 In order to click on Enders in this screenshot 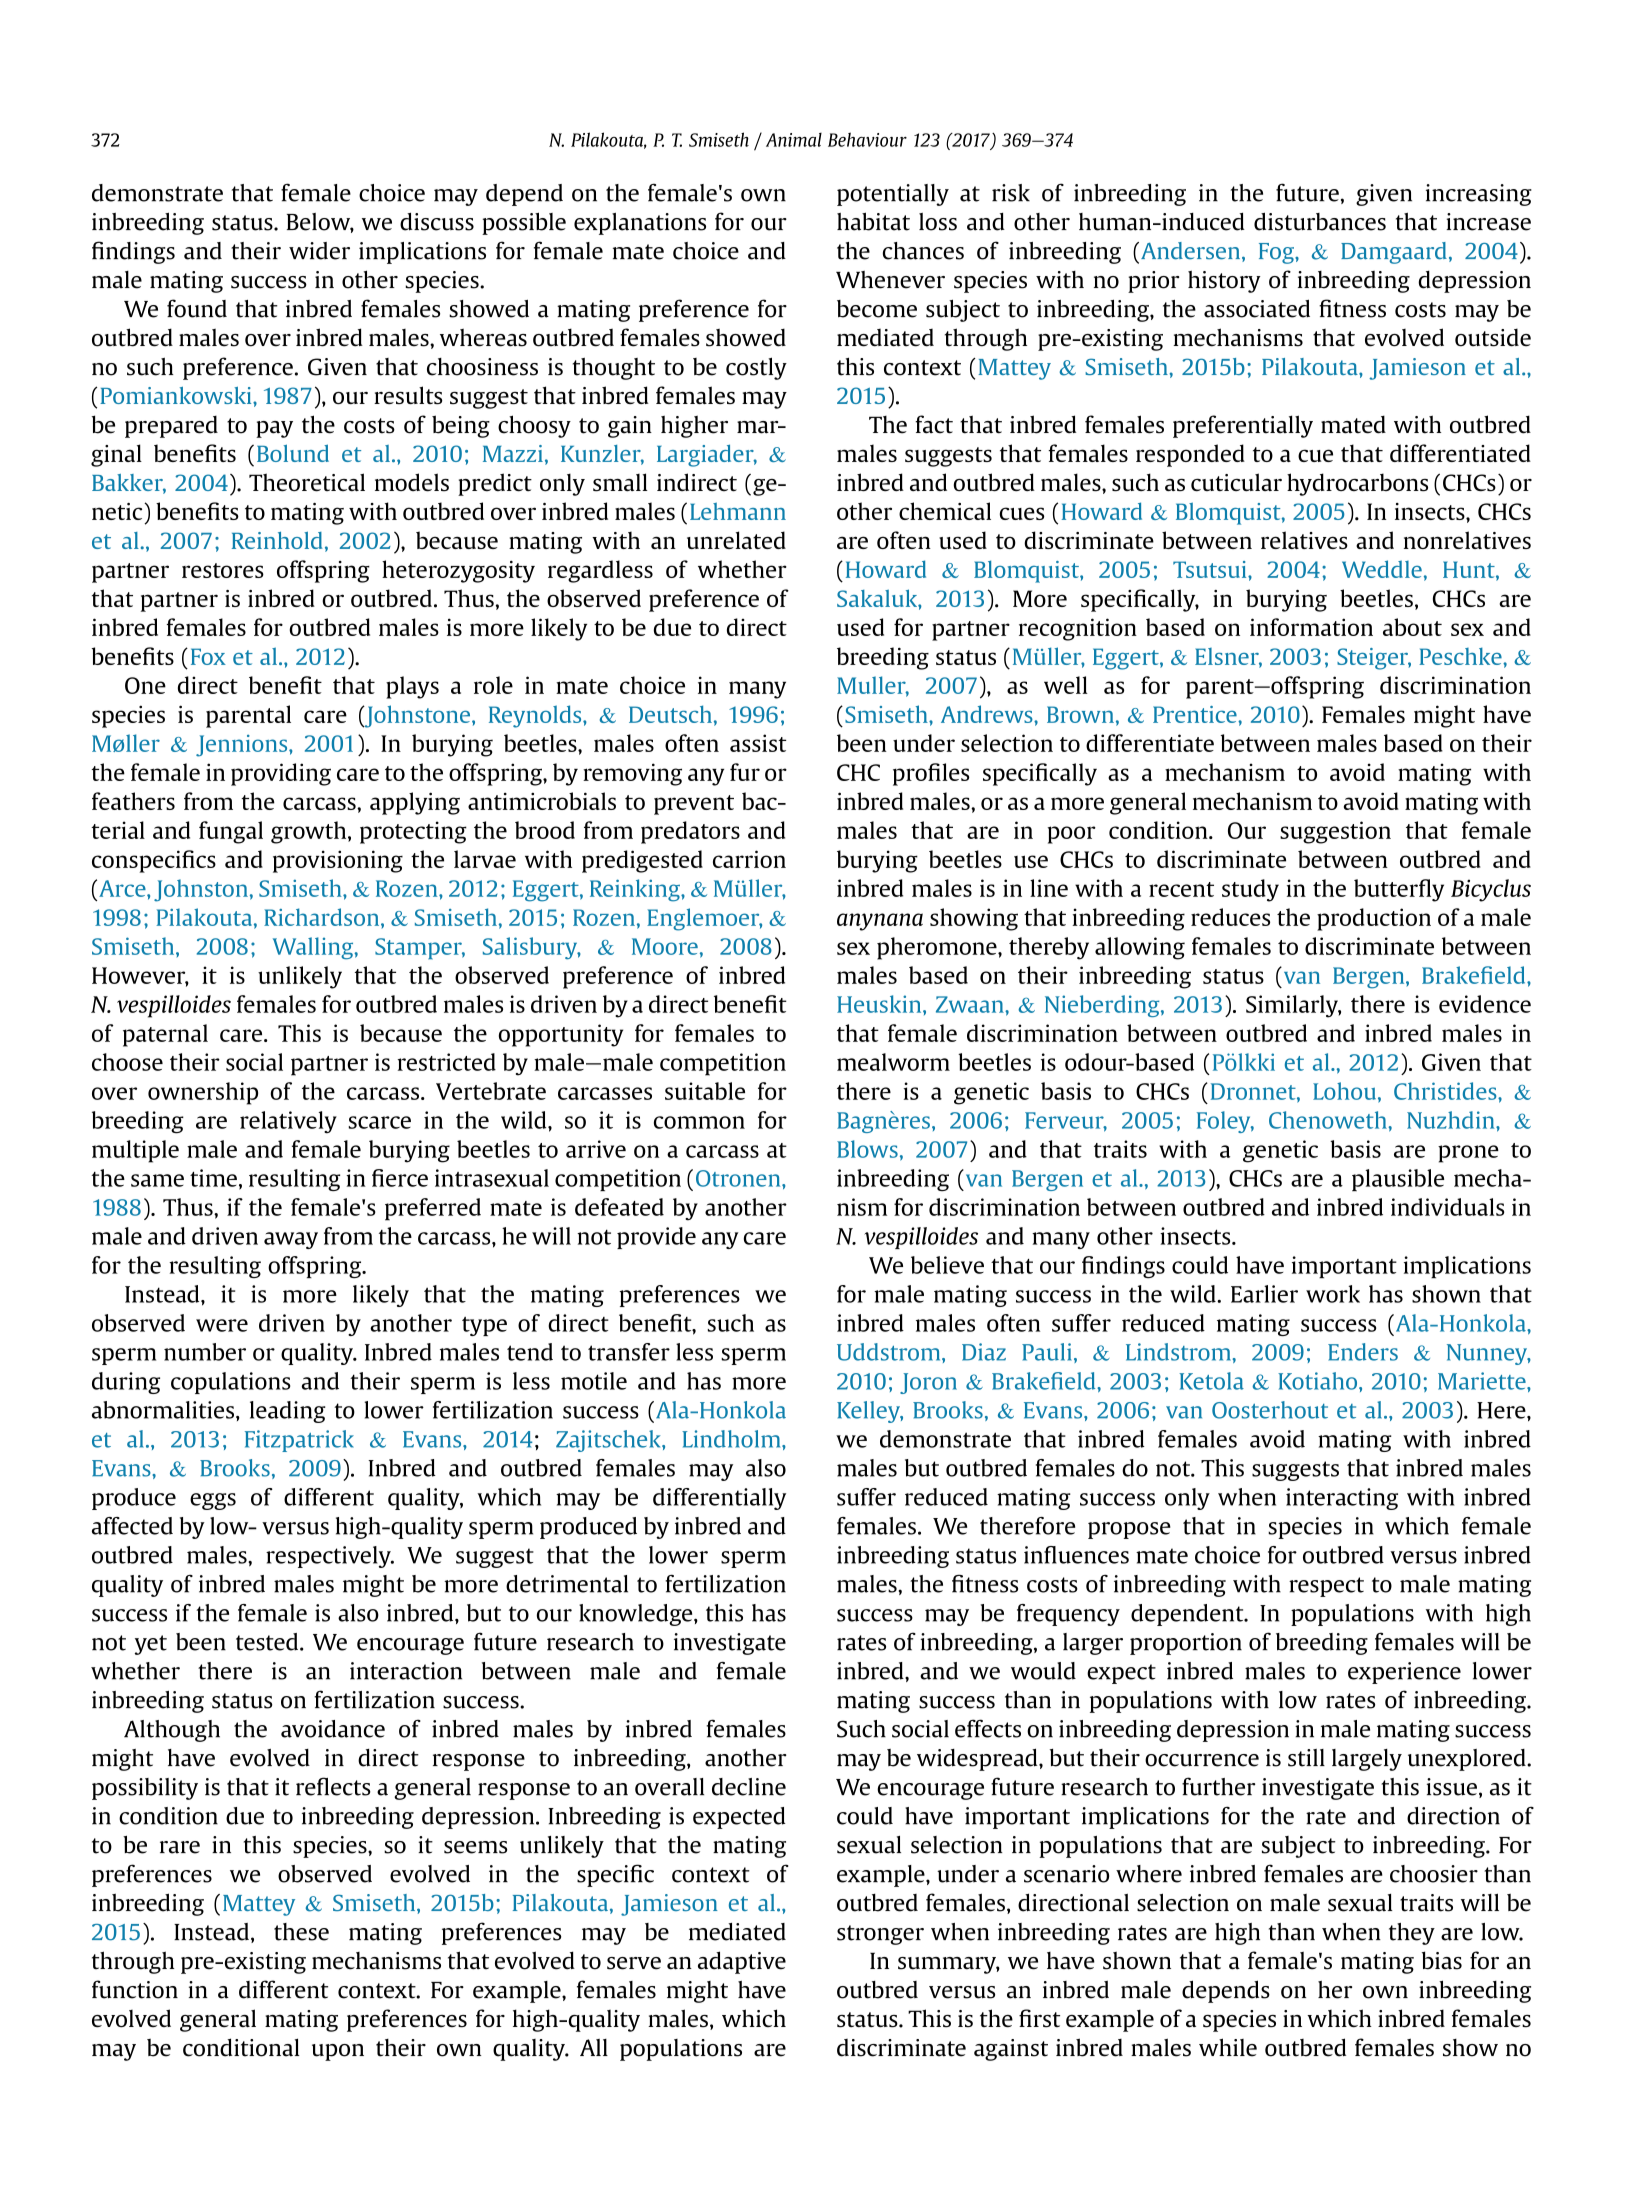, I will do `click(1363, 1352)`.
